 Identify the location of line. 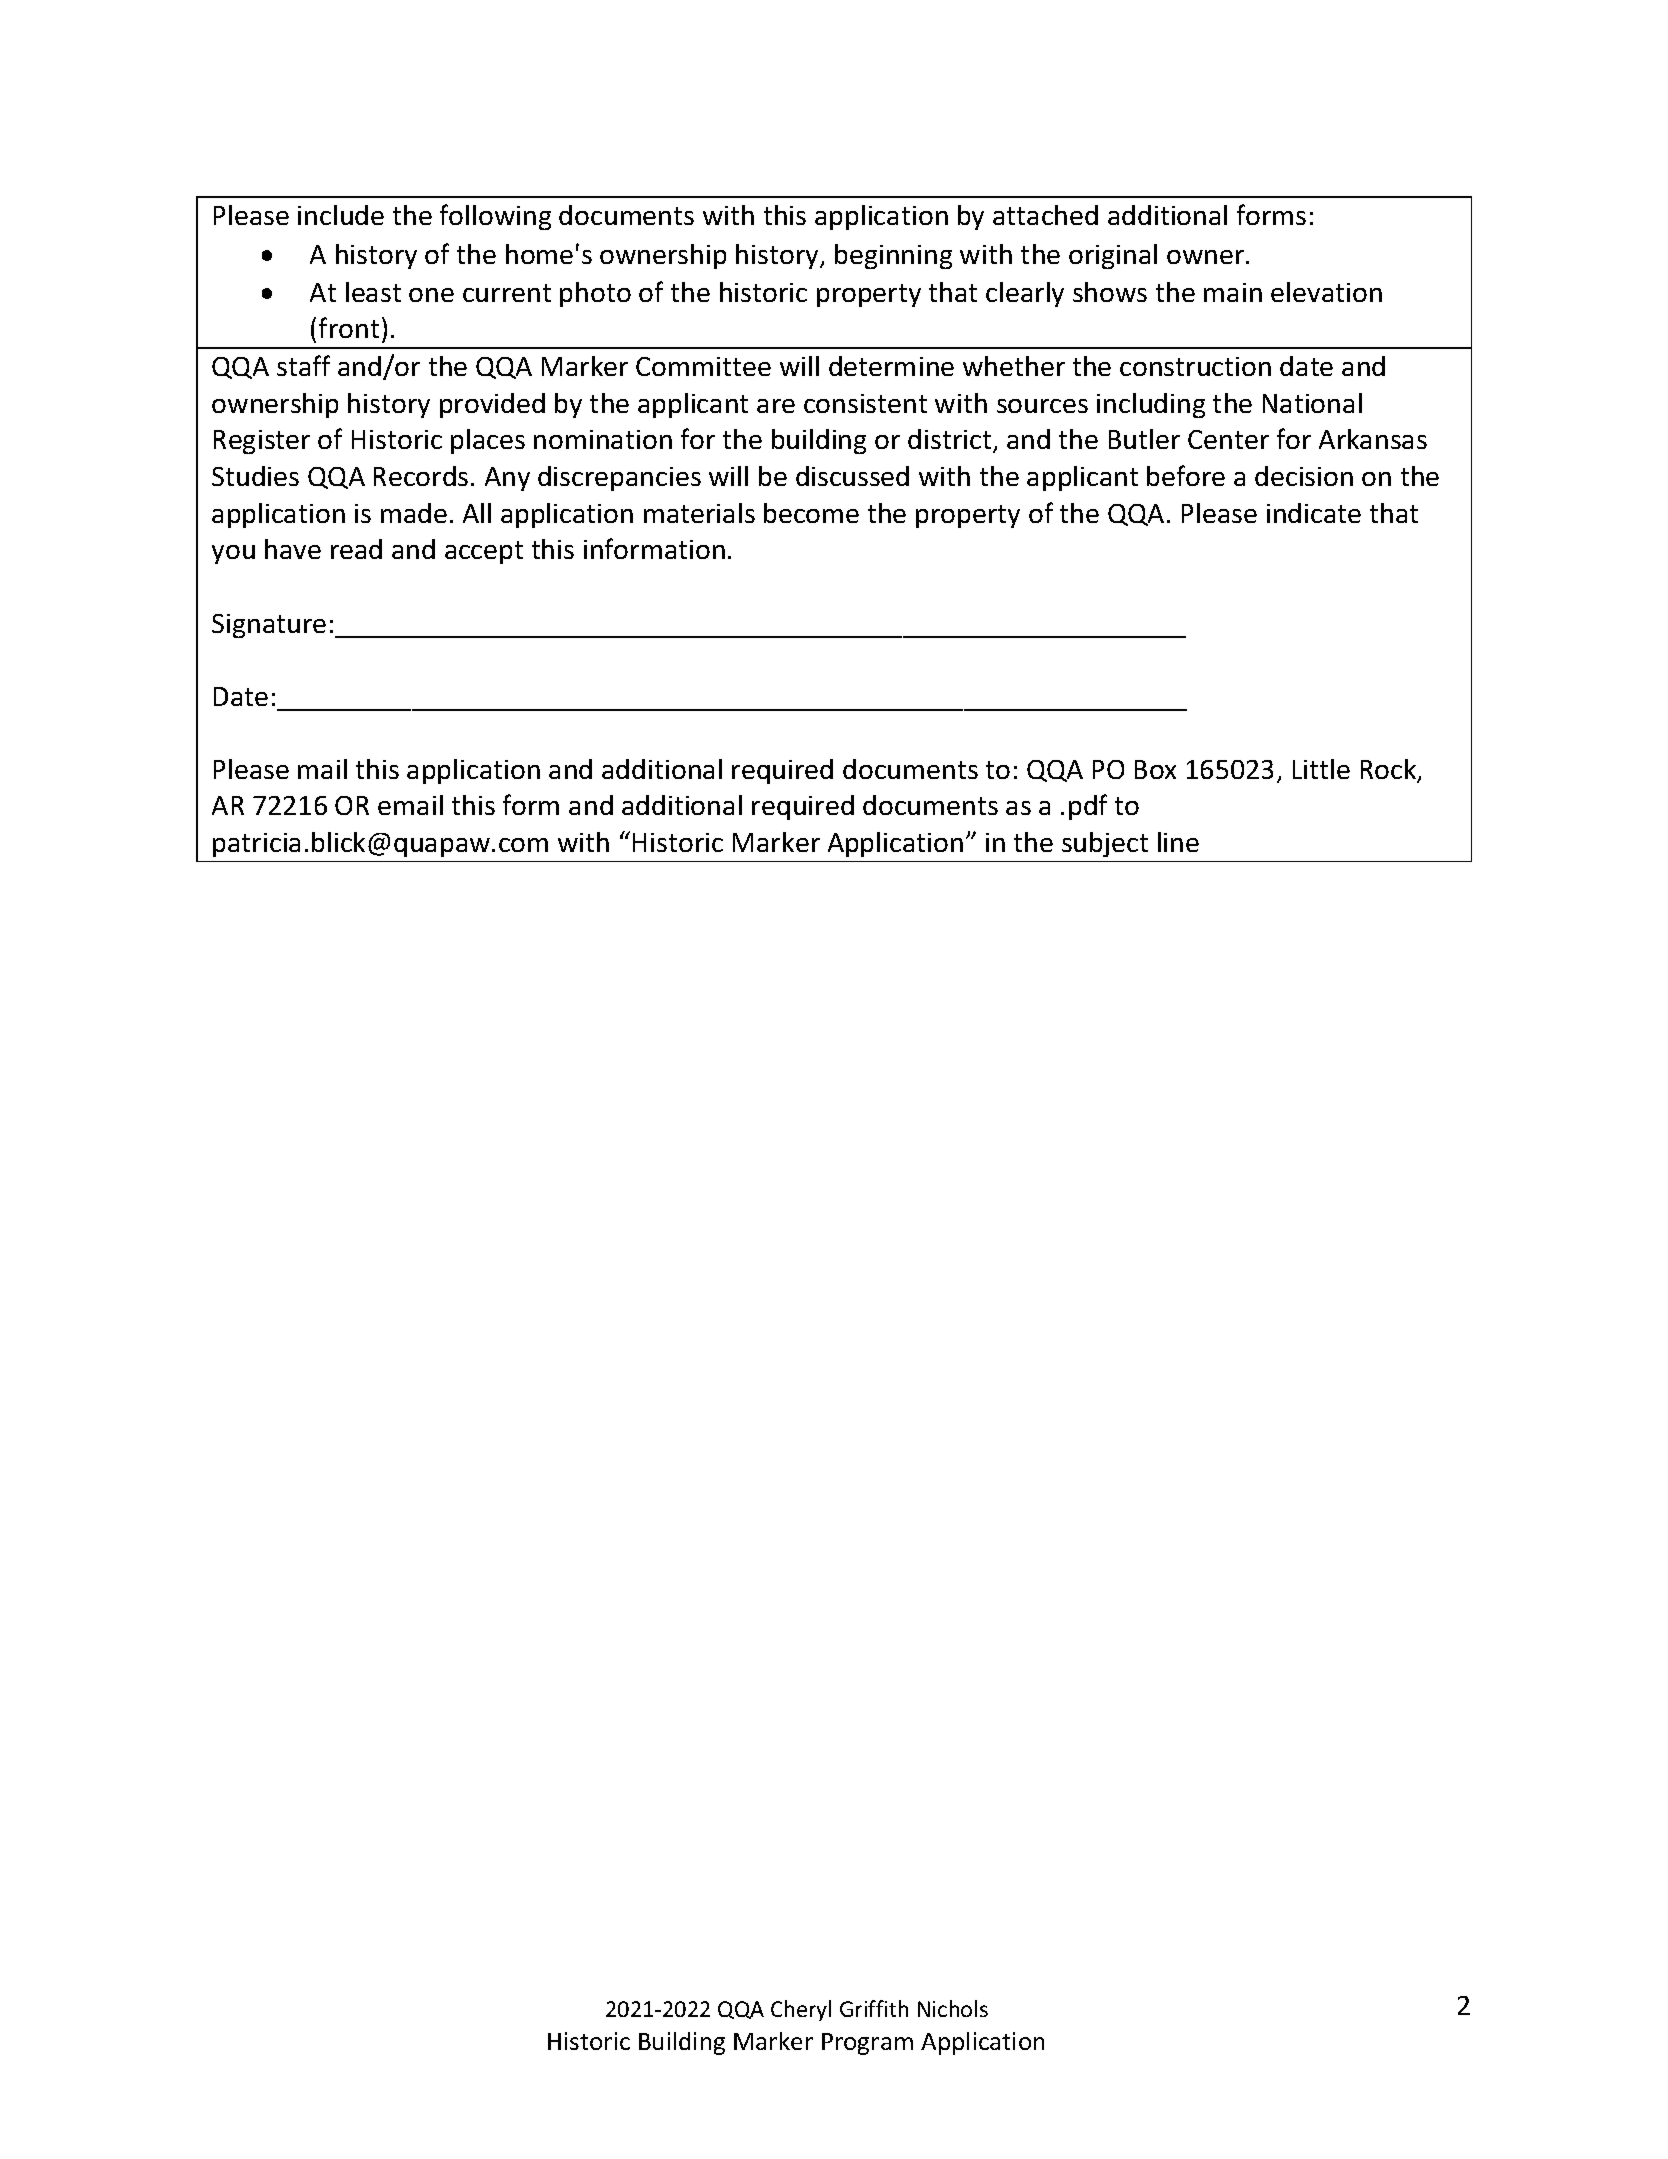
(1178, 842).
